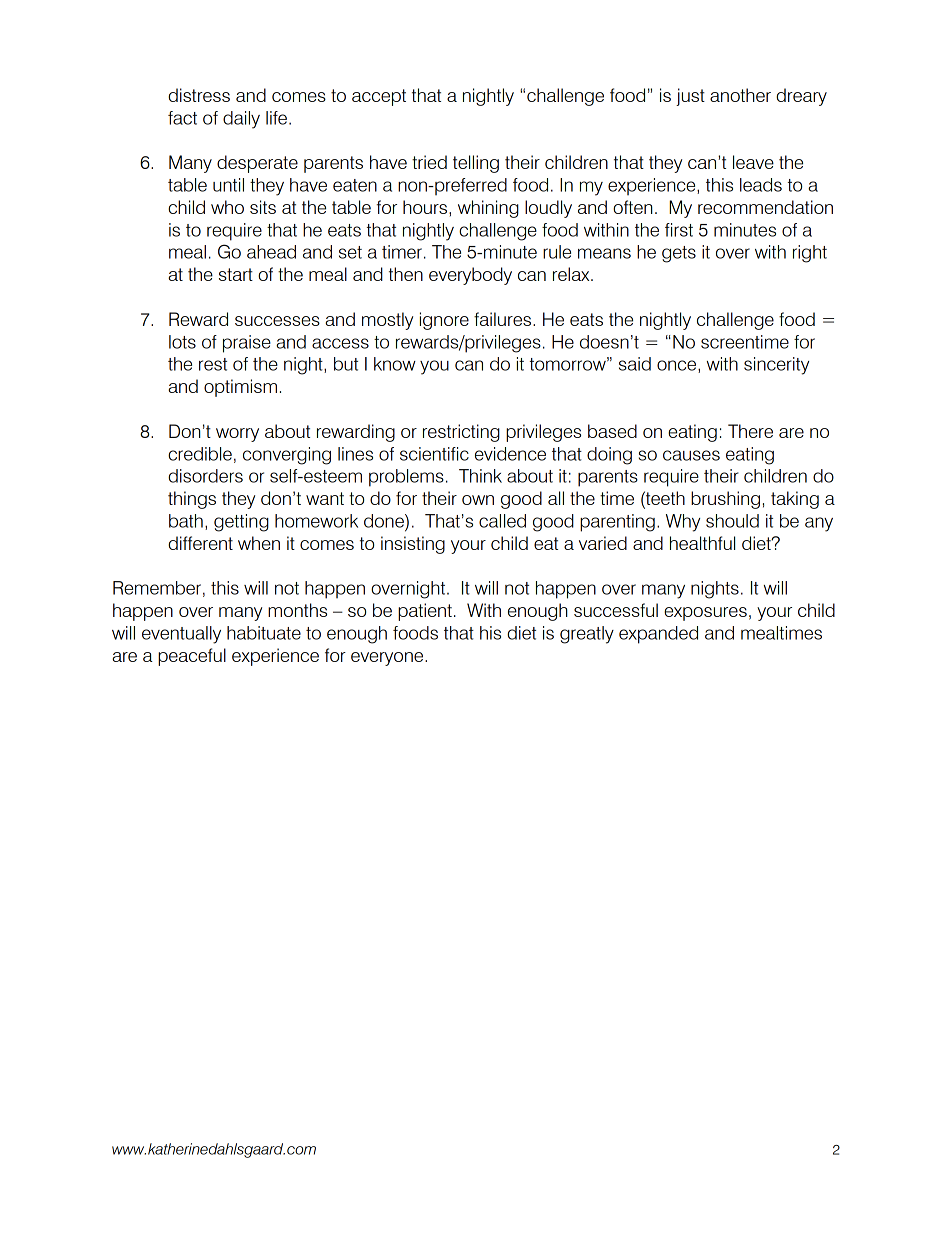  I want to click on gets, so click(679, 254).
